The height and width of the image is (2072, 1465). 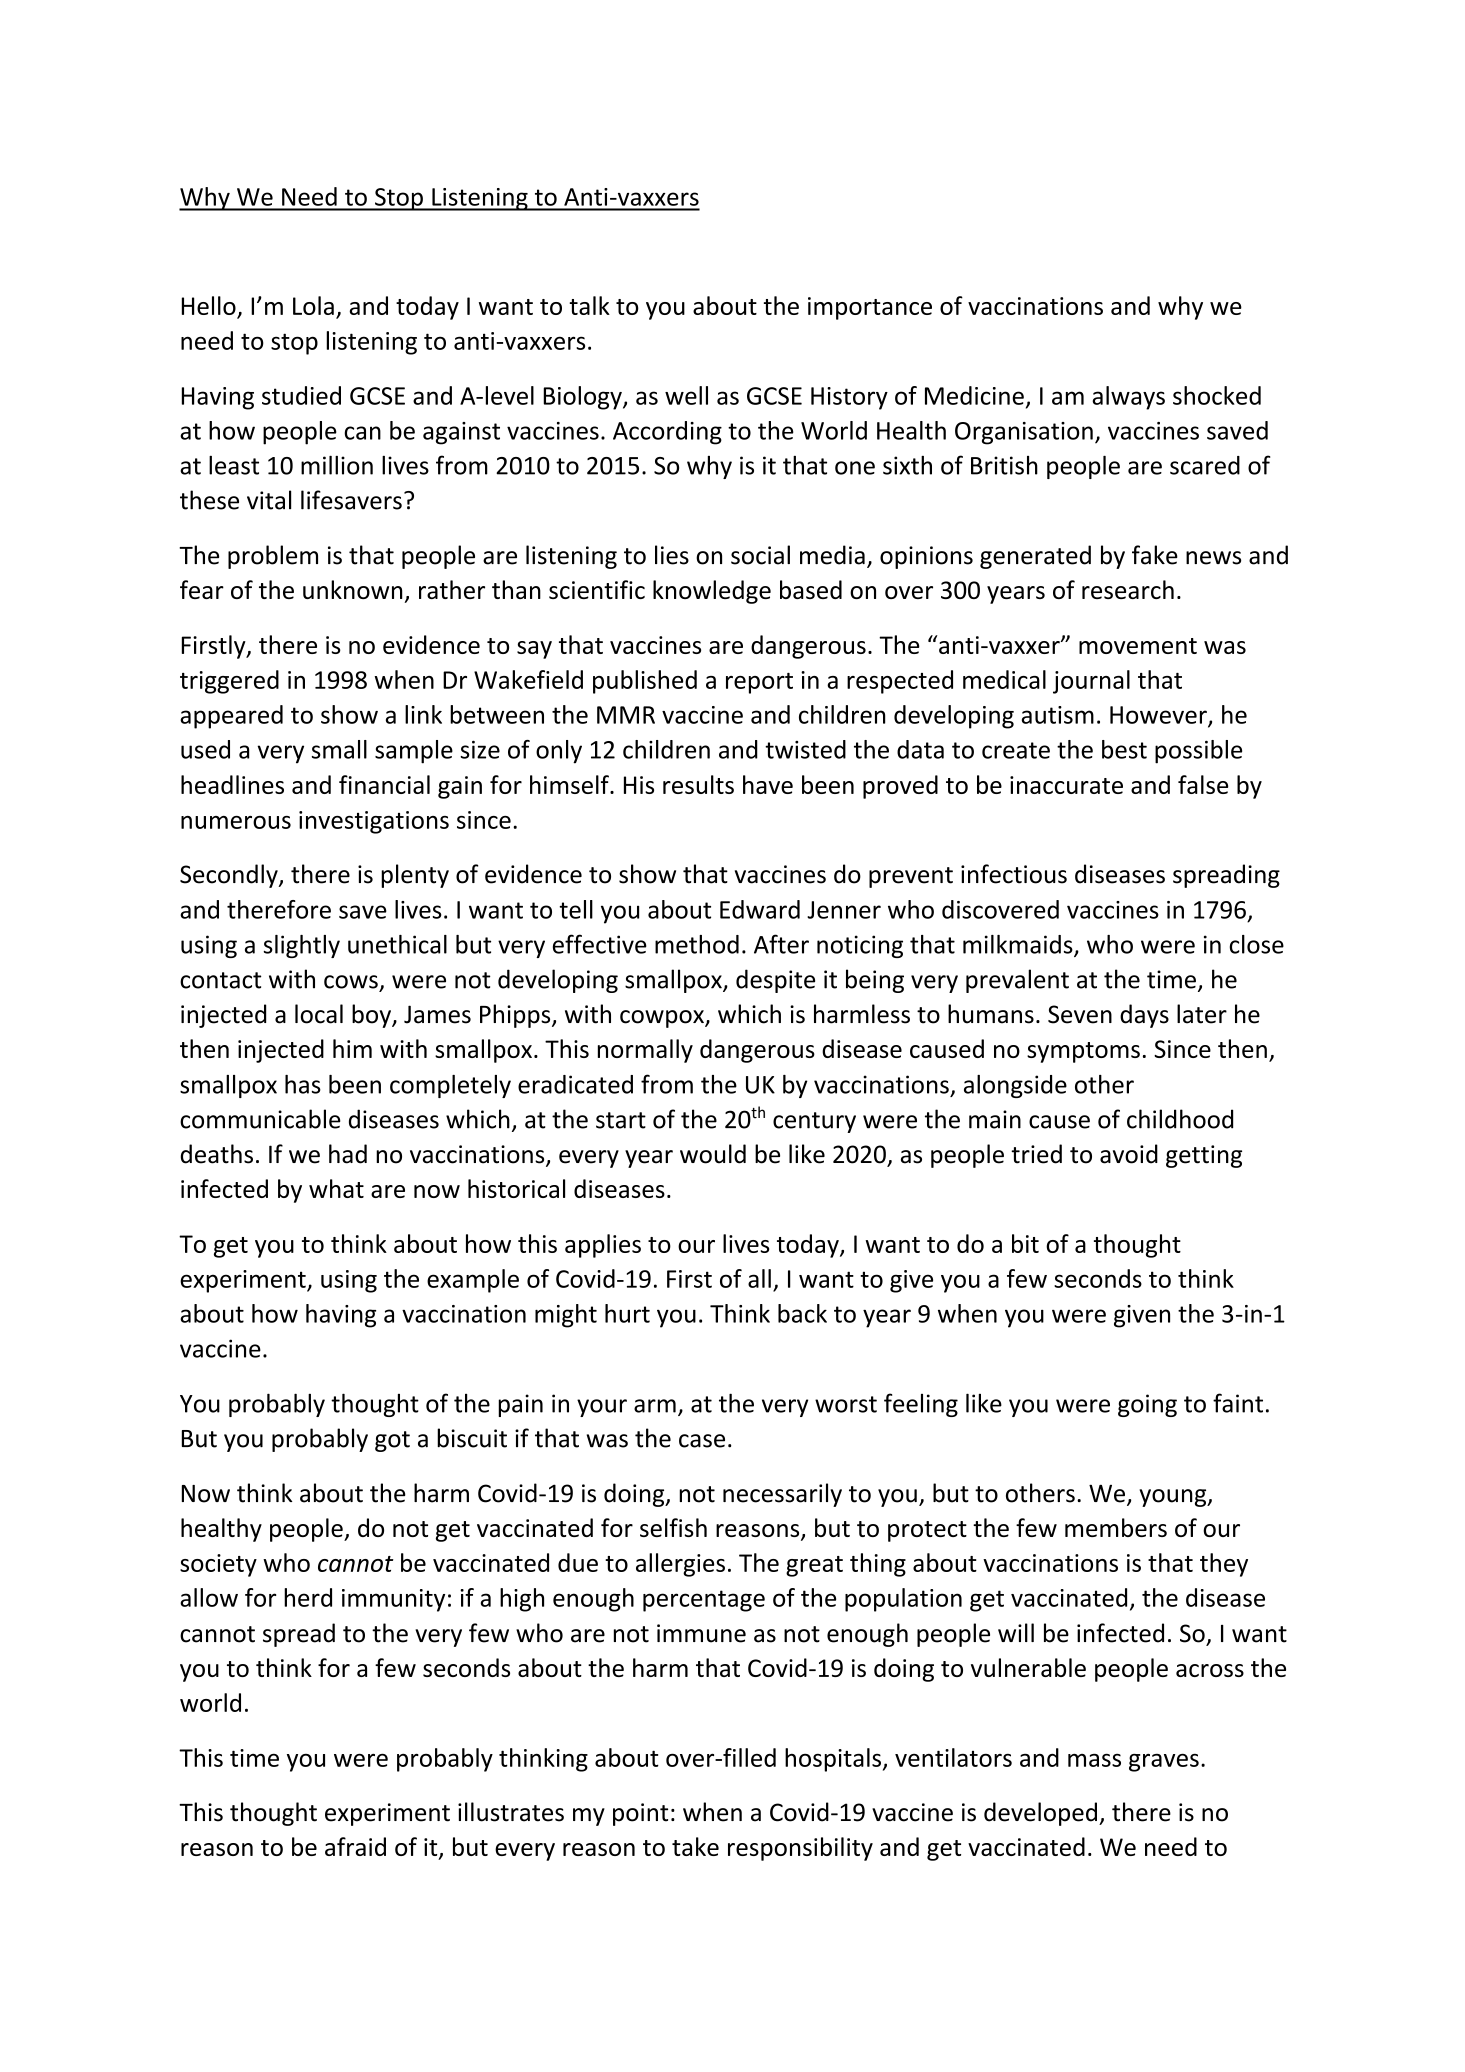 I want to click on Lola, so click(x=313, y=305).
